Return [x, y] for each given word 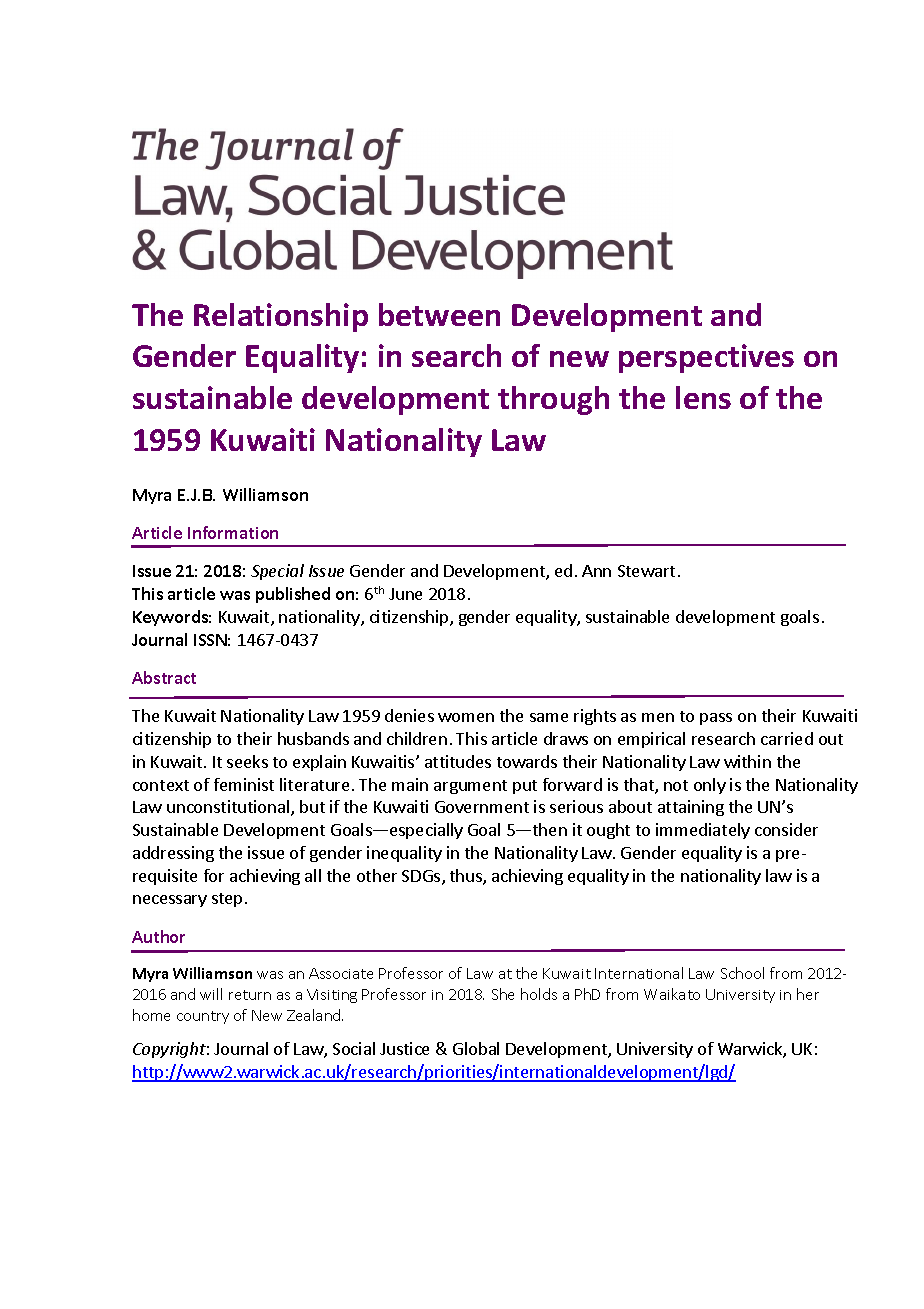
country [203, 1017]
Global [476, 1048]
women [466, 717]
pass [716, 719]
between [439, 314]
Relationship [281, 317]
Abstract [164, 677]
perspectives [706, 358]
